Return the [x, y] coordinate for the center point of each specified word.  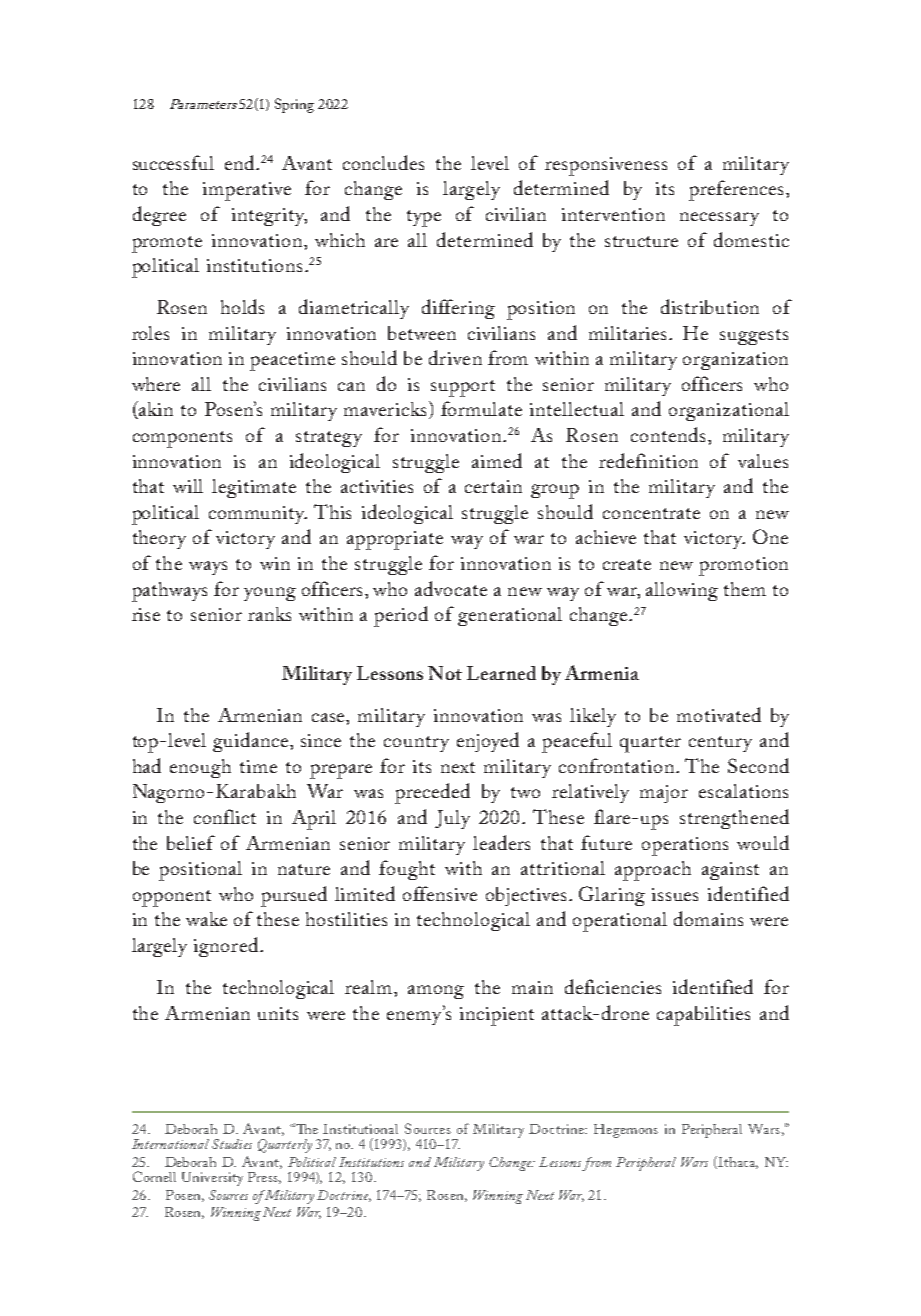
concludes [383, 162]
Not [445, 673]
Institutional [360, 1129]
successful [173, 162]
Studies [232, 1144]
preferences [738, 190]
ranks [269, 614]
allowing [682, 591]
